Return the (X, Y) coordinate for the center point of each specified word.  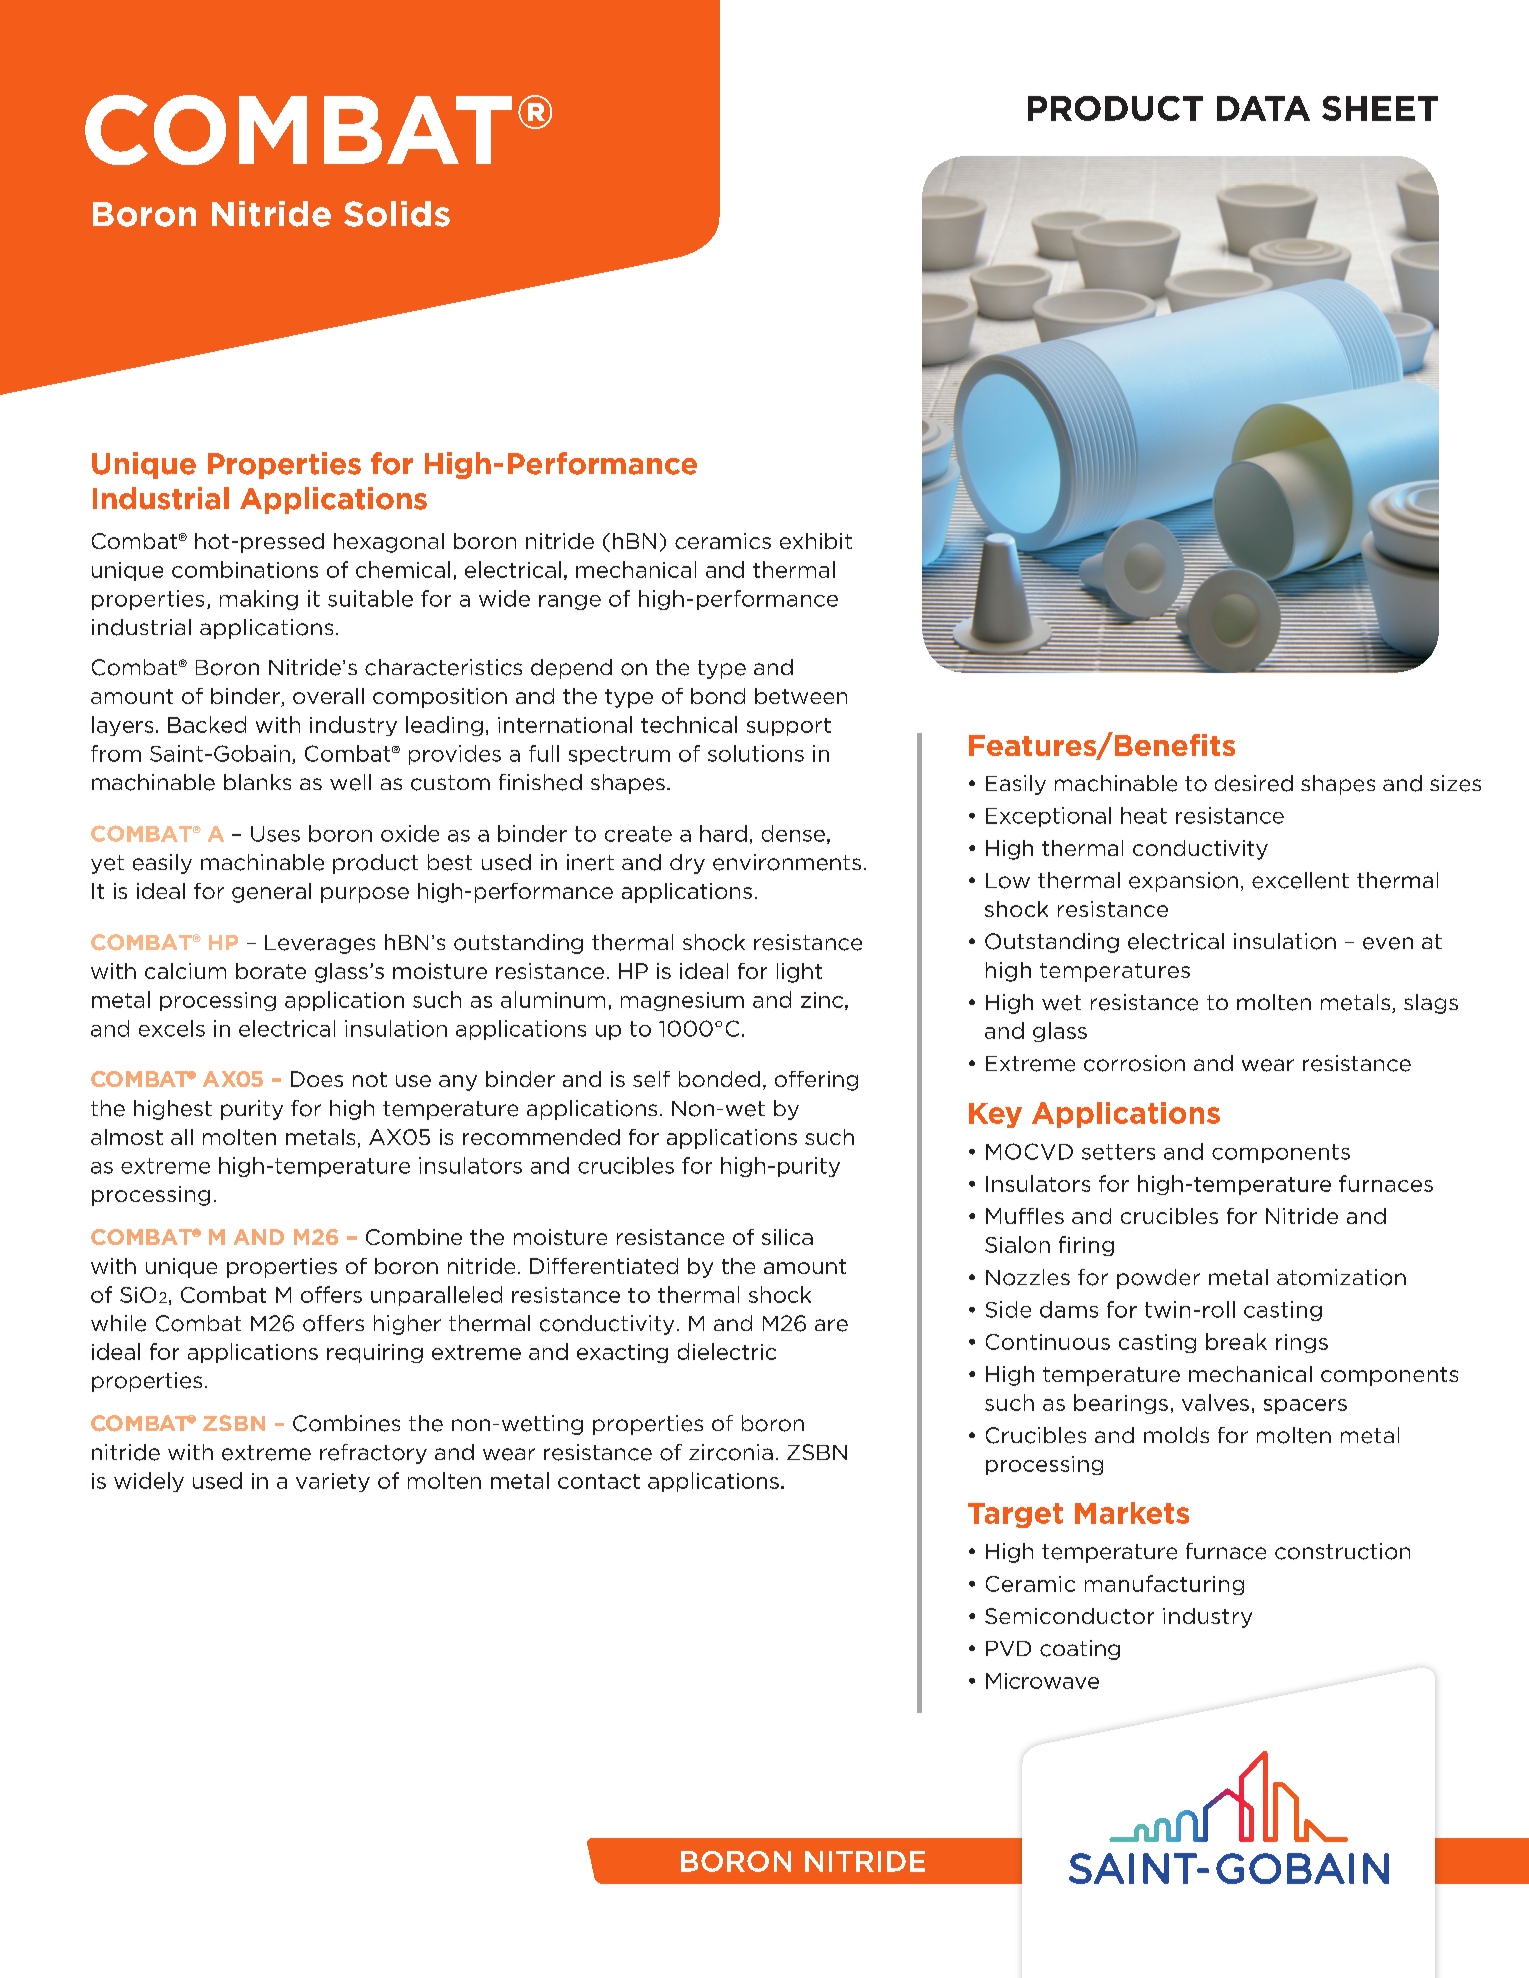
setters (1118, 1152)
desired (1254, 783)
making (259, 600)
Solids (397, 214)
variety (333, 1482)
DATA (1263, 108)
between (801, 696)
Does (317, 1079)
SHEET (1380, 108)
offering (816, 1081)
